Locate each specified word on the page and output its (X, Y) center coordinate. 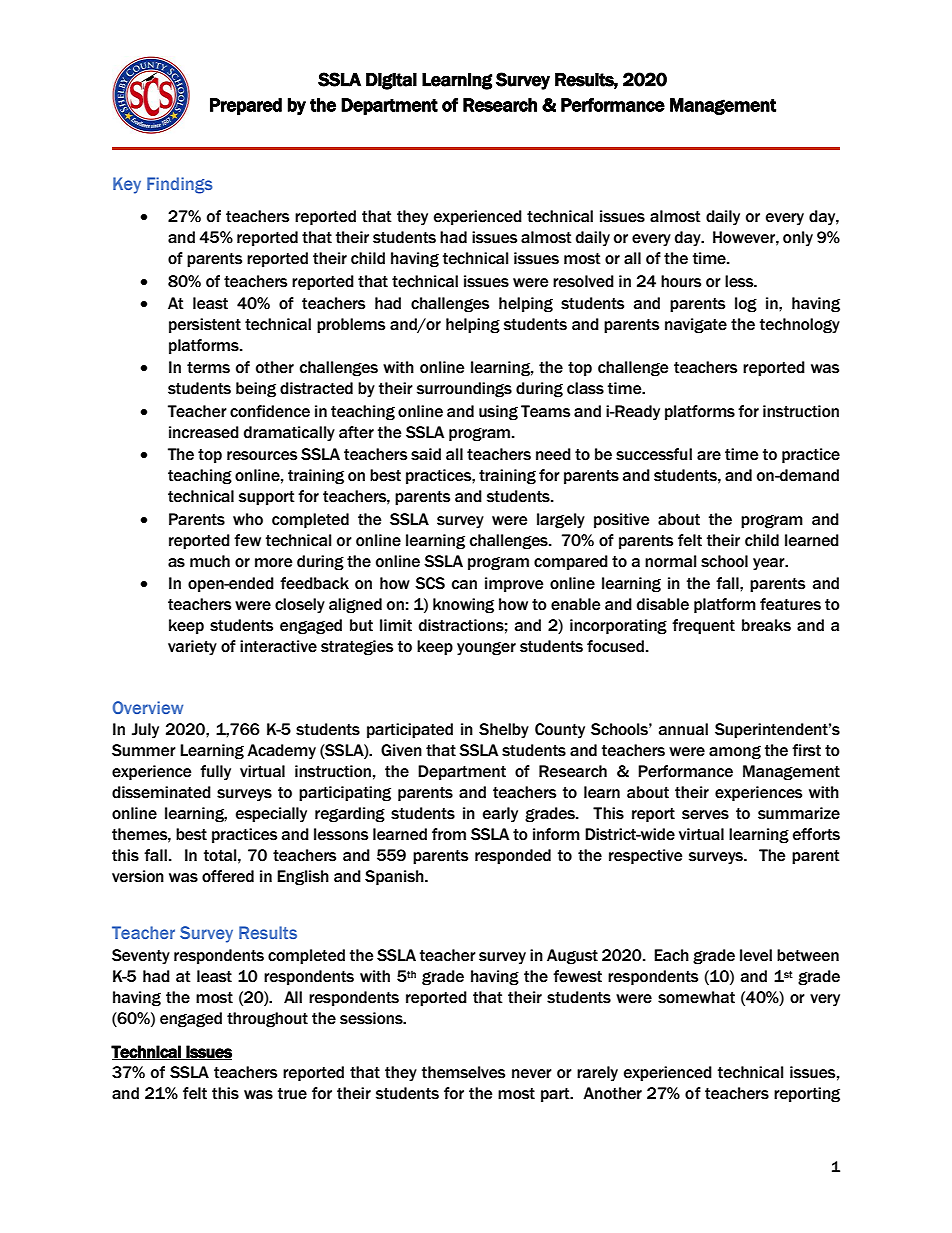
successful (654, 454)
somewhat (696, 997)
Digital (391, 81)
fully (215, 773)
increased (204, 432)
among (735, 753)
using (498, 413)
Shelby (504, 731)
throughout (267, 1020)
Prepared (246, 106)
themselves (463, 1072)
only (798, 239)
